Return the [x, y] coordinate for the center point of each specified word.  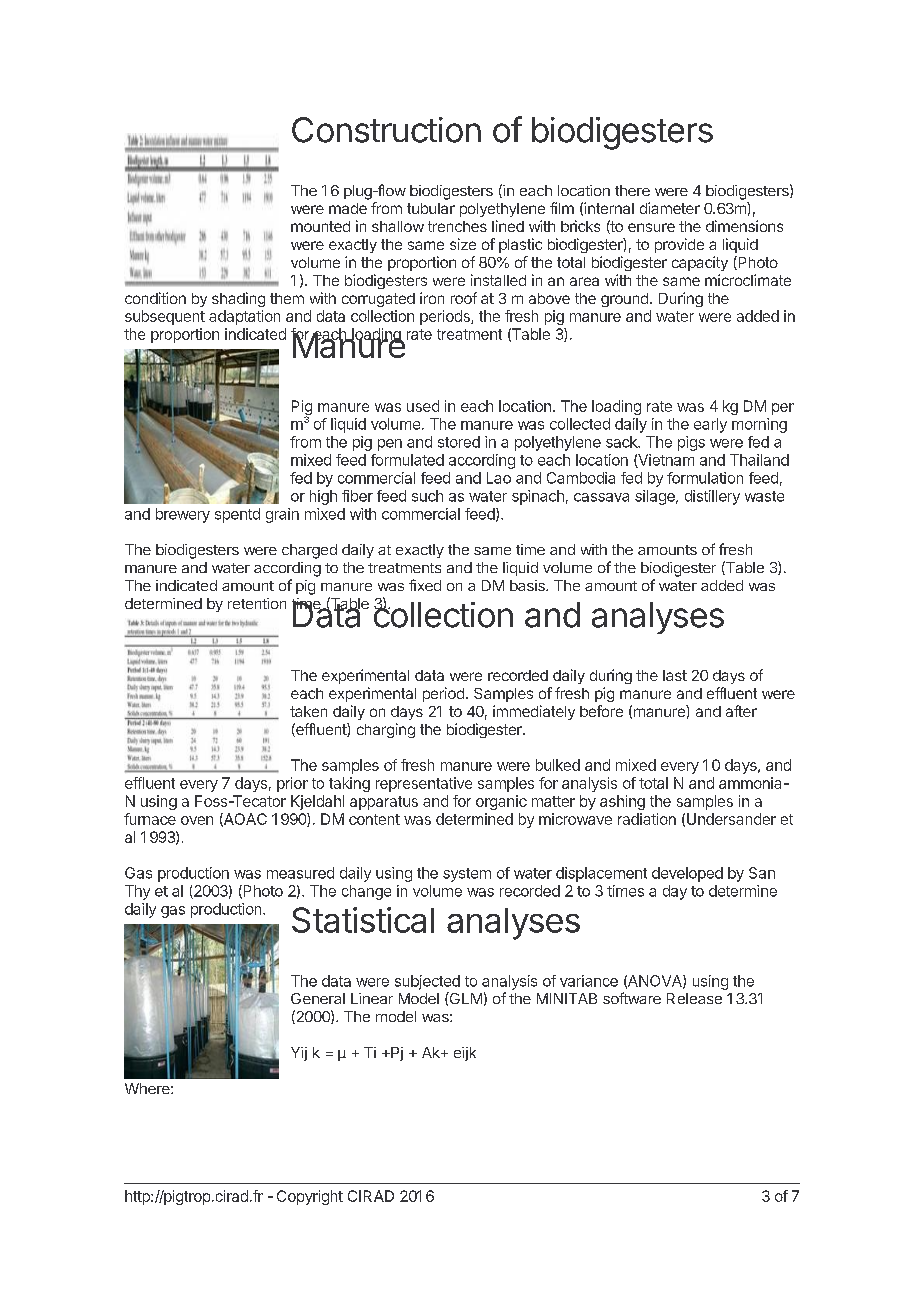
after [741, 711]
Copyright [310, 1197]
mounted [320, 226]
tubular [431, 208]
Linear [372, 998]
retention [257, 603]
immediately [534, 712]
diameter [670, 208]
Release [694, 998]
